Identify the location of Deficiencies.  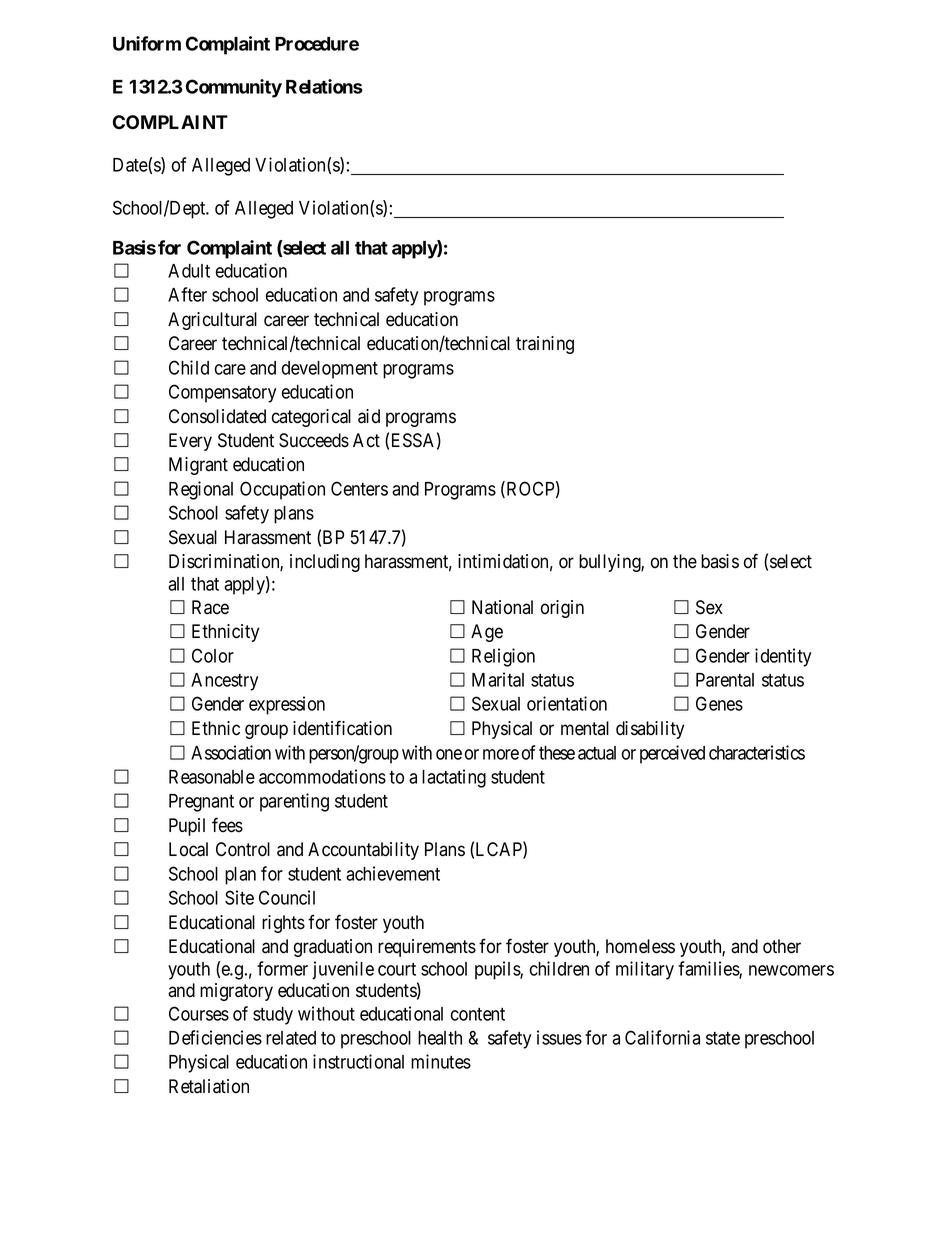
(215, 1037).
